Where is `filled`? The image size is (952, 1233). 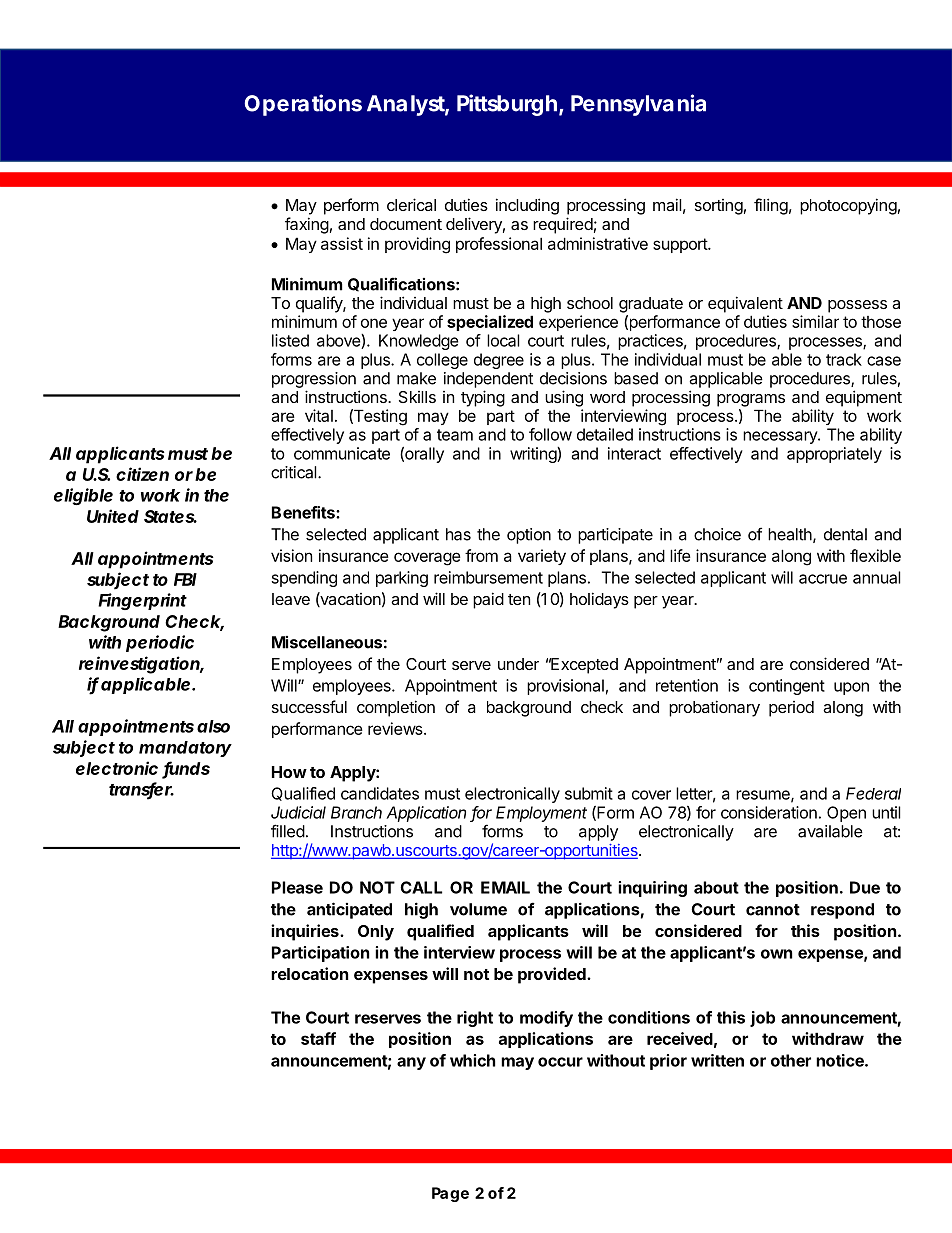
filled is located at coordinates (288, 831).
